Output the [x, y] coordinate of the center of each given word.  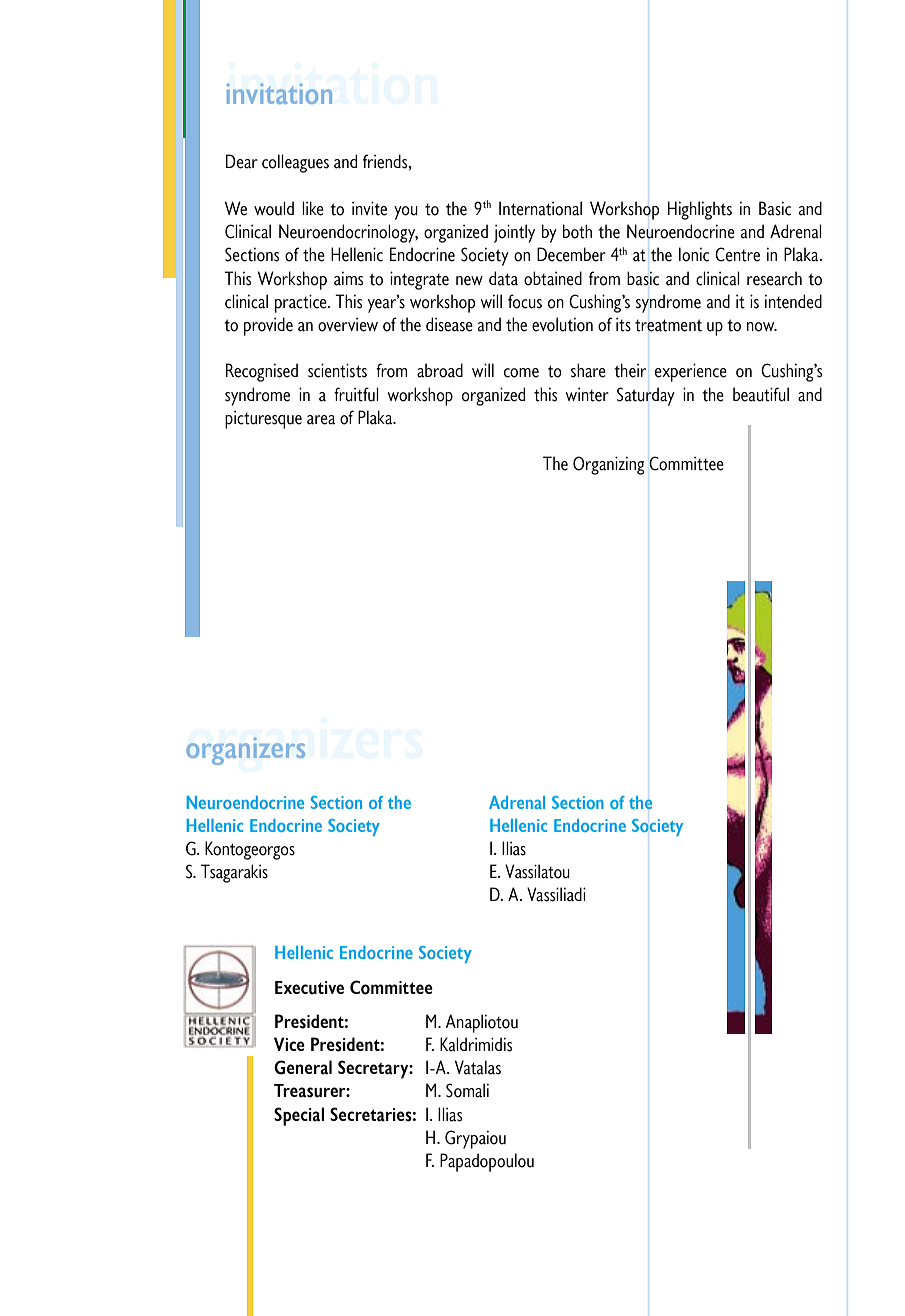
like [313, 208]
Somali [467, 1090]
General [303, 1067]
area [321, 420]
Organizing [608, 465]
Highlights [700, 210]
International [540, 208]
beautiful [761, 394]
